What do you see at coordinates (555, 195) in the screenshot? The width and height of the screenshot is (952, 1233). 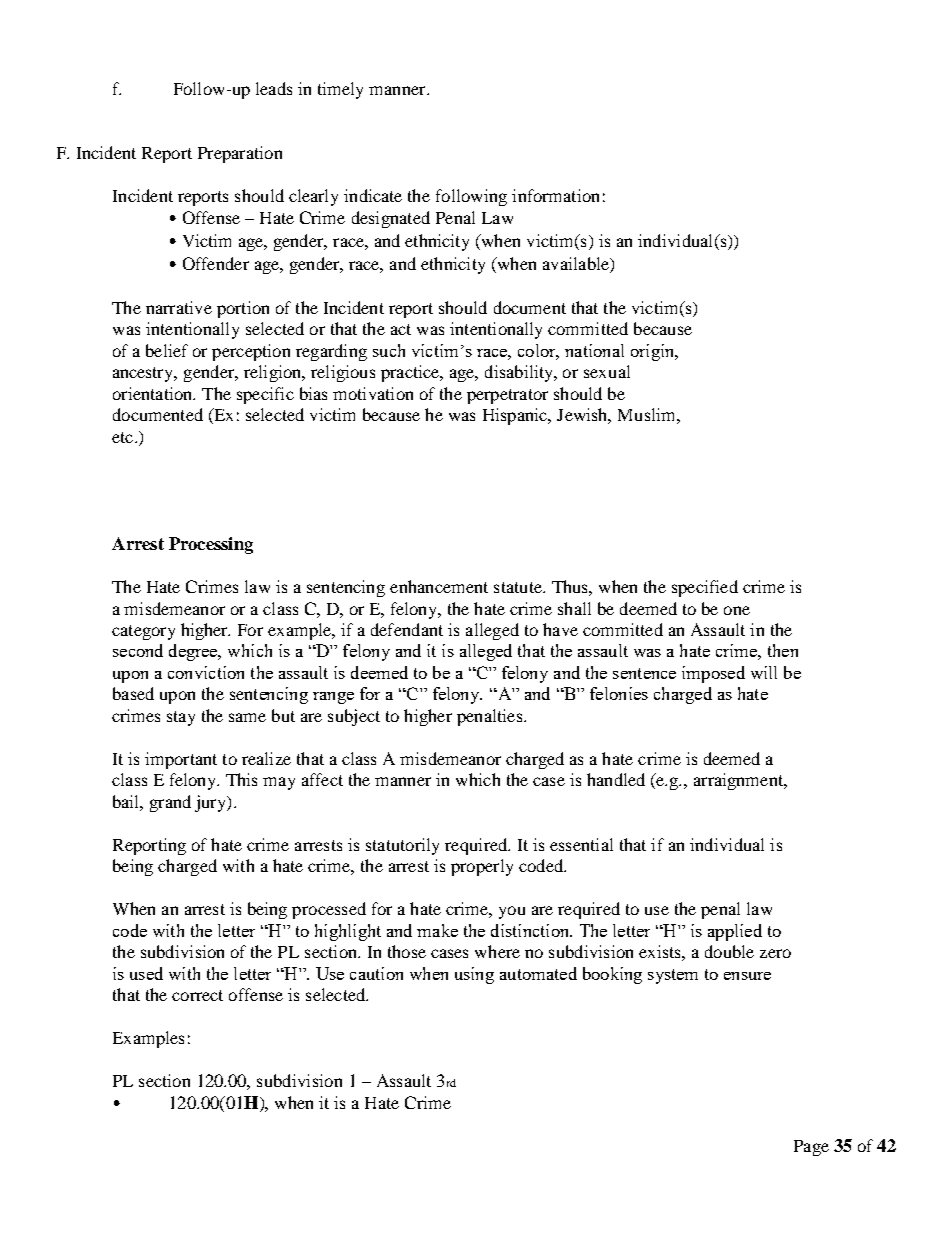 I see `information` at bounding box center [555, 195].
